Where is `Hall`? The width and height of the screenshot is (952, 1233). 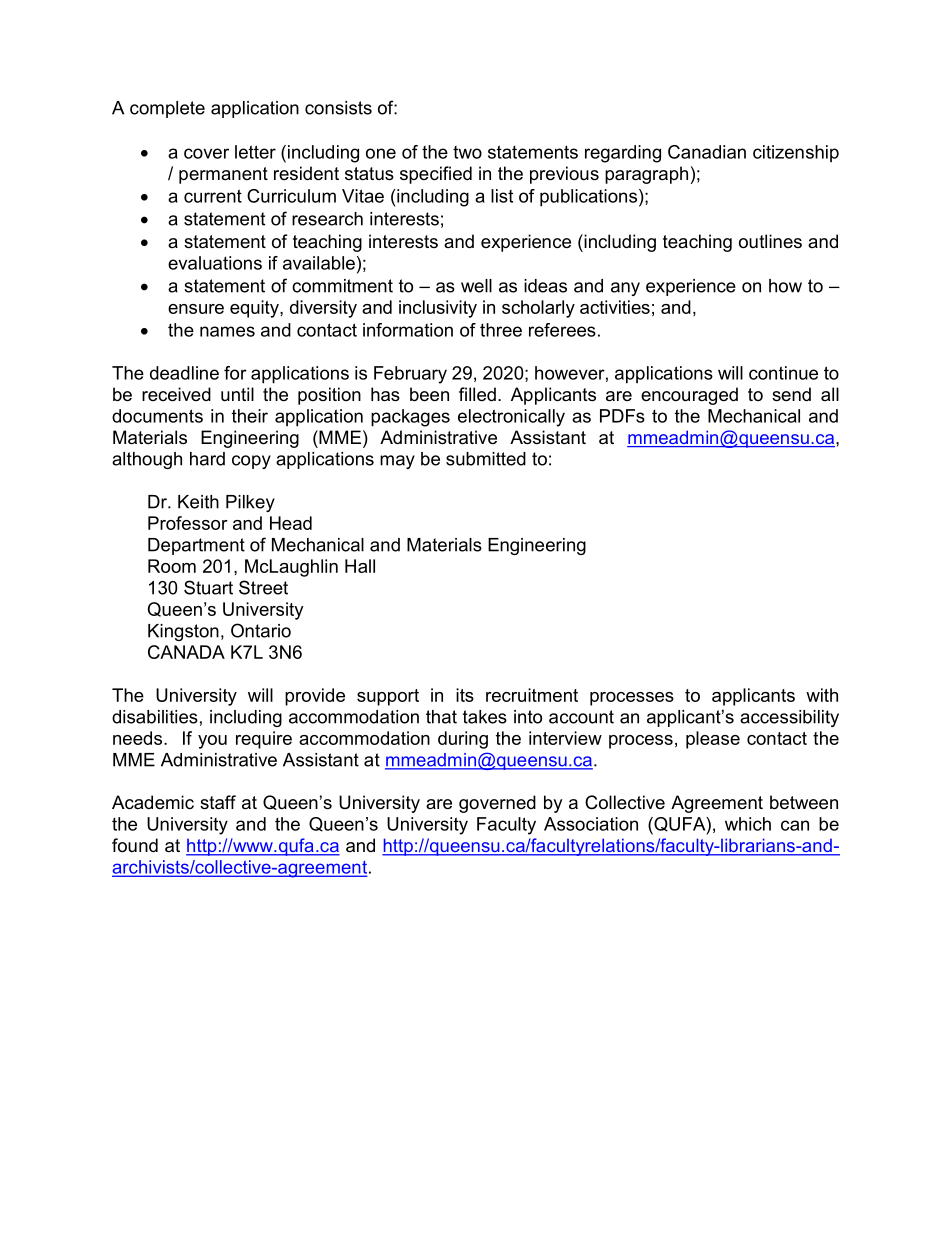
Hall is located at coordinates (360, 566).
